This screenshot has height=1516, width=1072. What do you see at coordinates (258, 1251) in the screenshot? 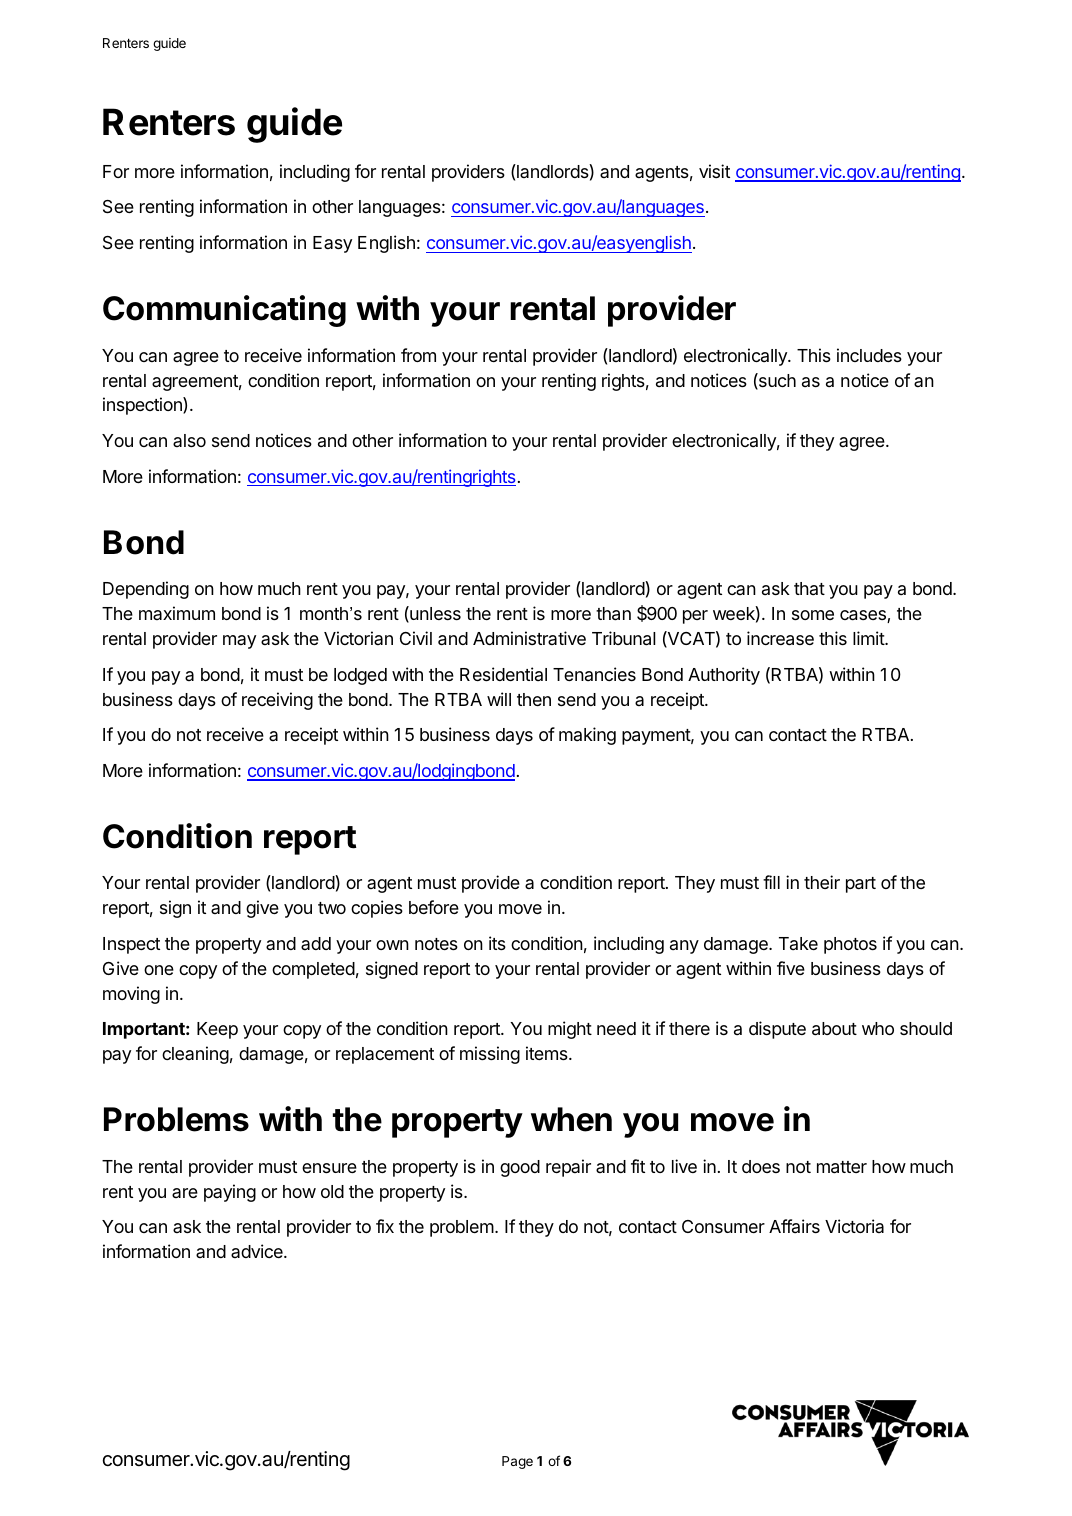
I see `advice` at bounding box center [258, 1251].
